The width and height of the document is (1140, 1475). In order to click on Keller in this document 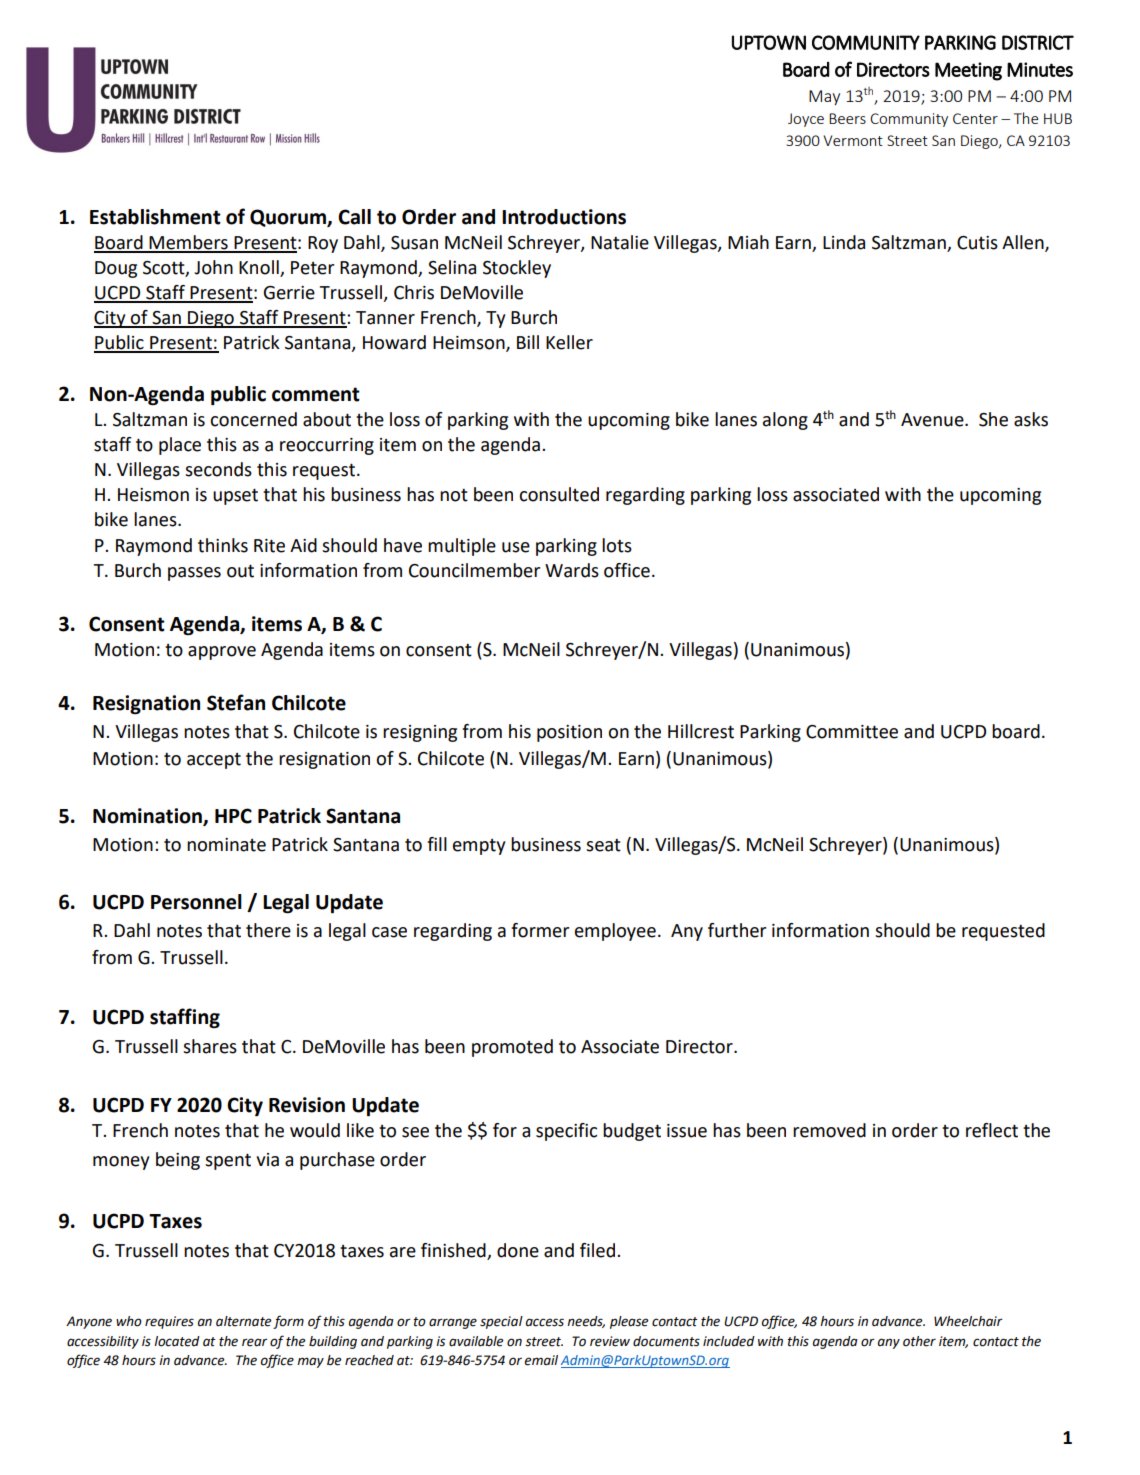, I will do `click(569, 342)`.
